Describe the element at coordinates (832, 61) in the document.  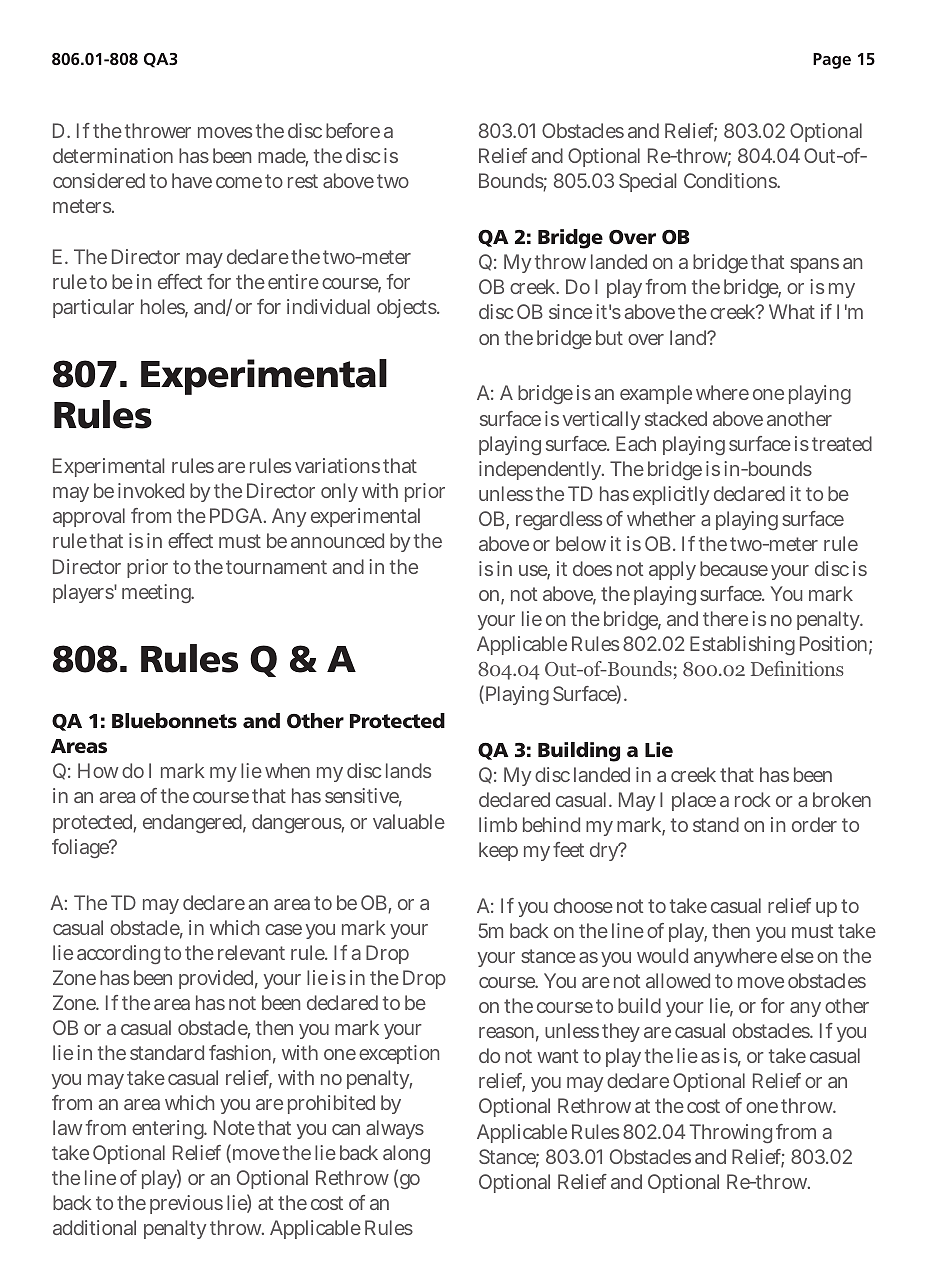
I see `Page` at that location.
